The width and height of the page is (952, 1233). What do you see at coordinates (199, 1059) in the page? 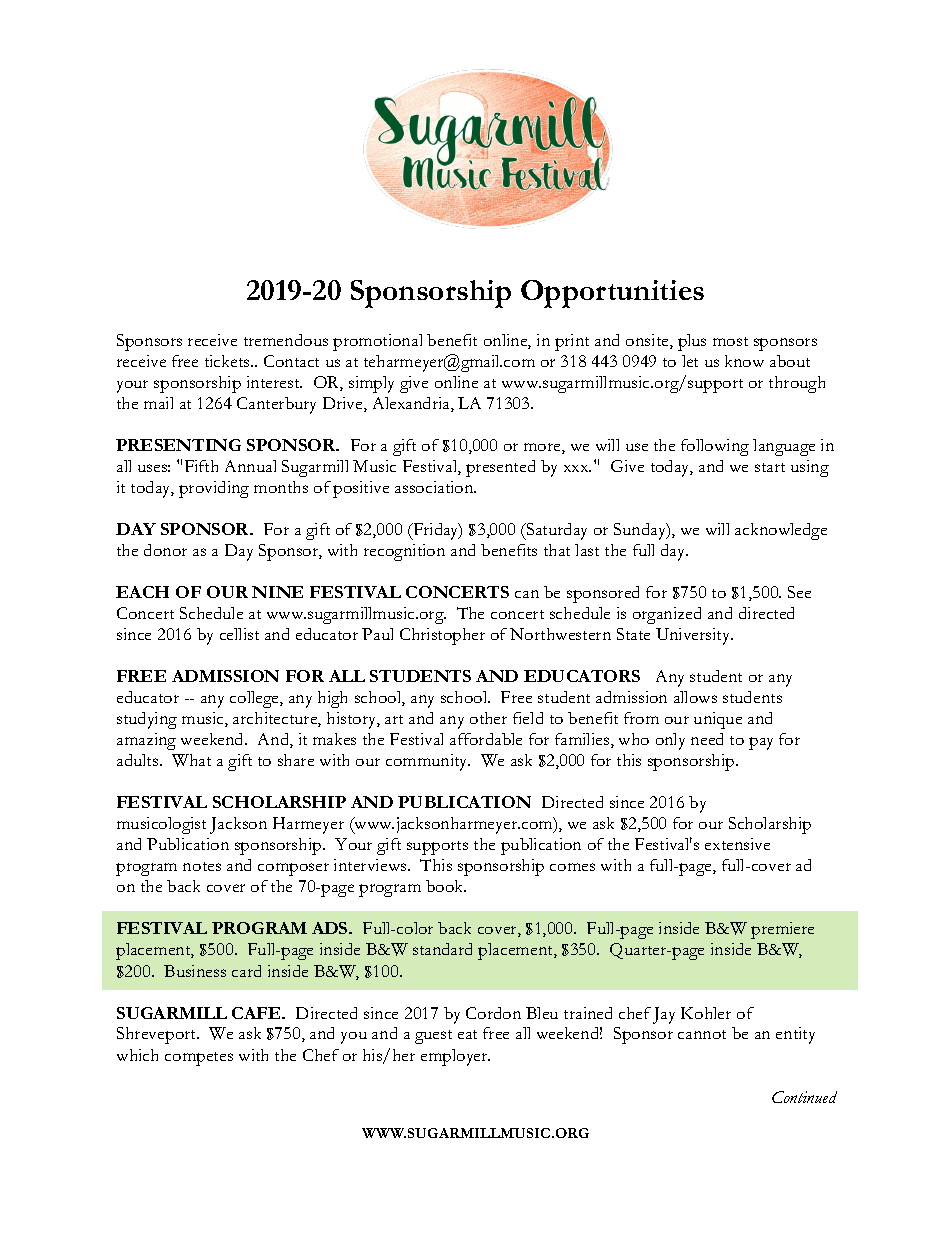
I see `competes` at bounding box center [199, 1059].
